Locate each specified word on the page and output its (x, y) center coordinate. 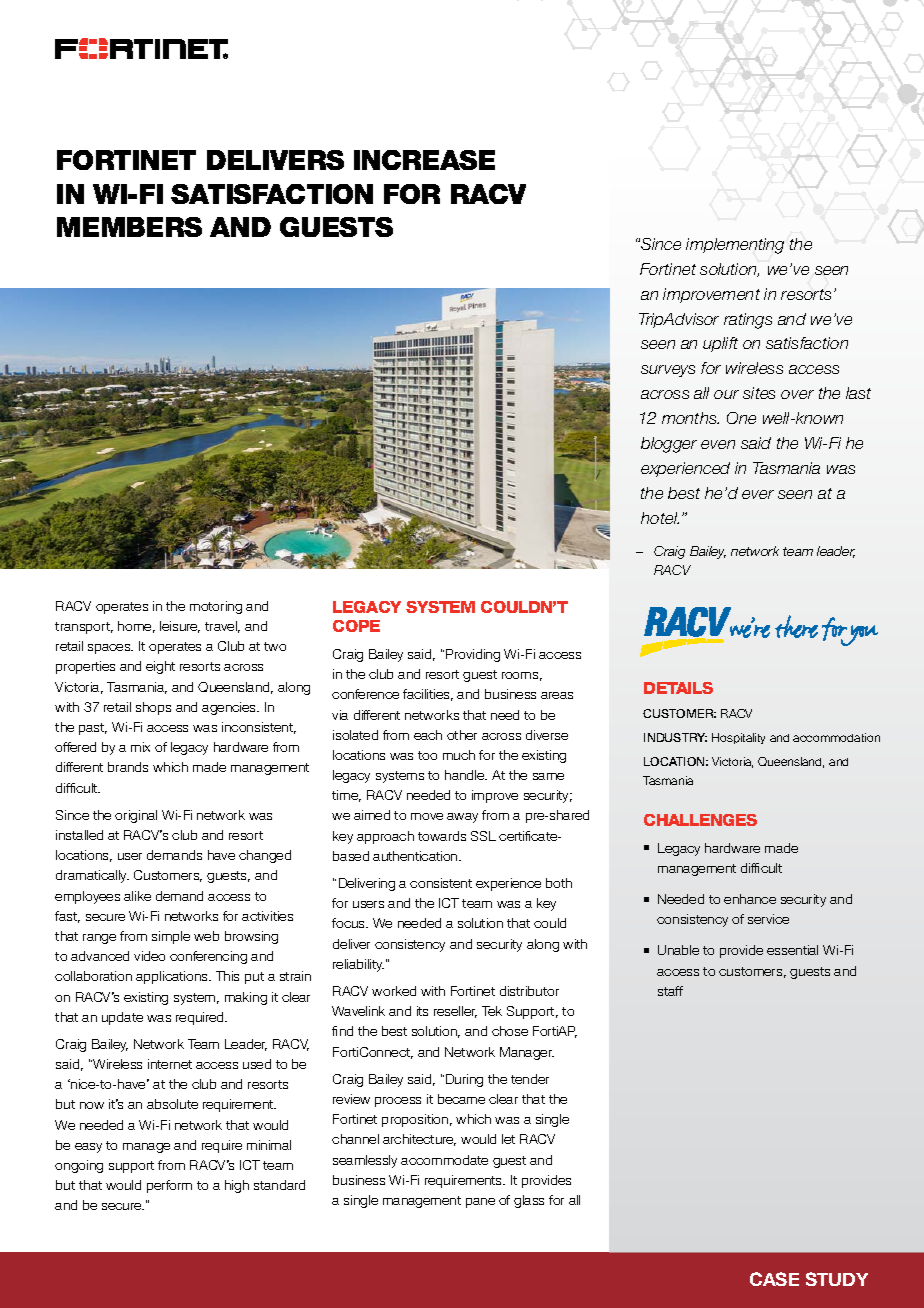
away (462, 818)
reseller (455, 1012)
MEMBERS (129, 227)
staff (670, 991)
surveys (668, 371)
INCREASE (424, 160)
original (136, 816)
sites (759, 393)
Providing (473, 655)
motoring (216, 607)
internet (170, 1064)
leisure (180, 627)
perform (169, 1186)
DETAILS (678, 688)
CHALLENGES (700, 820)
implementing (735, 246)
